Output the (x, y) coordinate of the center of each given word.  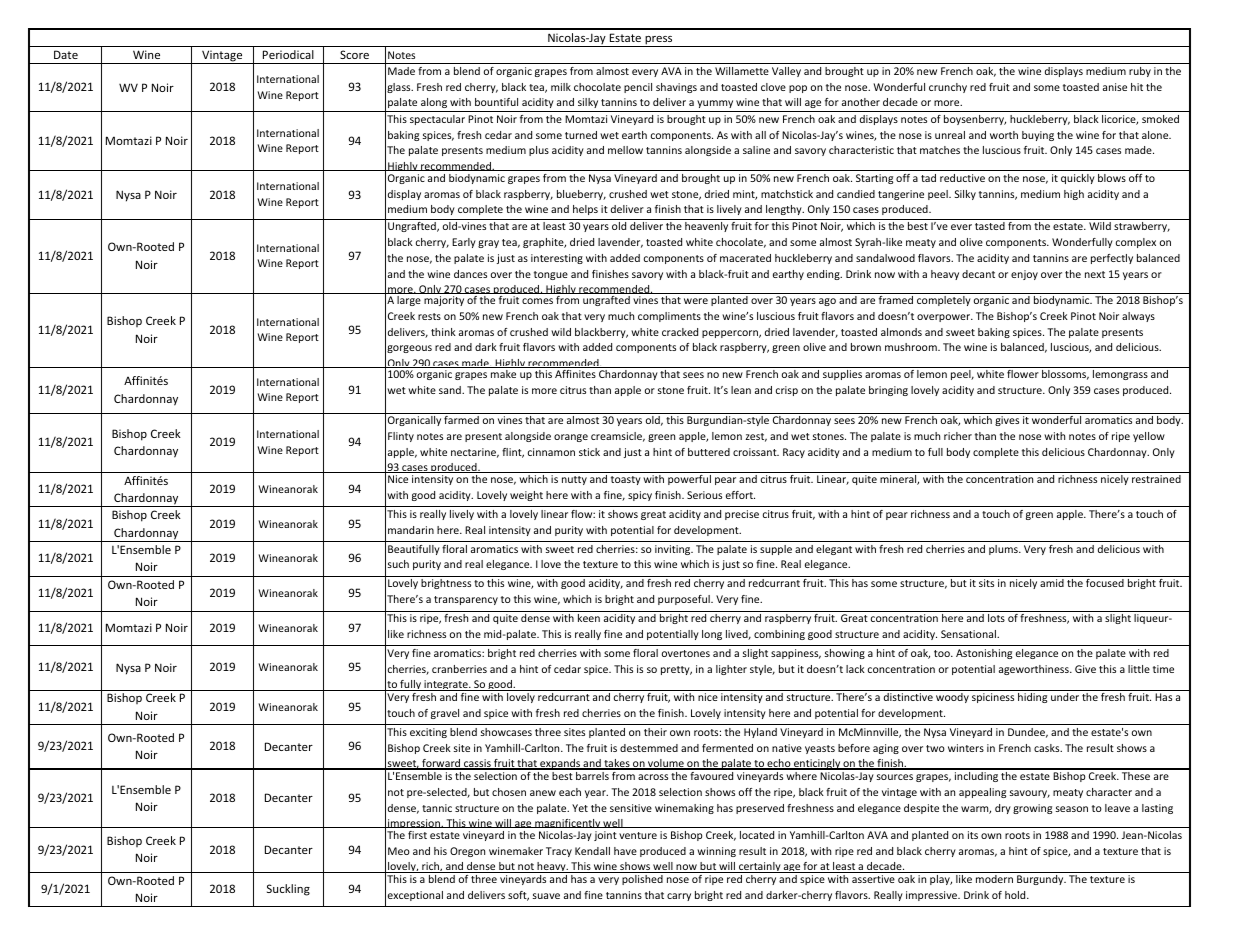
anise (1115, 87)
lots (996, 618)
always (1138, 317)
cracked (680, 332)
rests (429, 316)
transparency (466, 600)
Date (66, 54)
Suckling (288, 890)
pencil (638, 88)
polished (642, 880)
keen (589, 618)
